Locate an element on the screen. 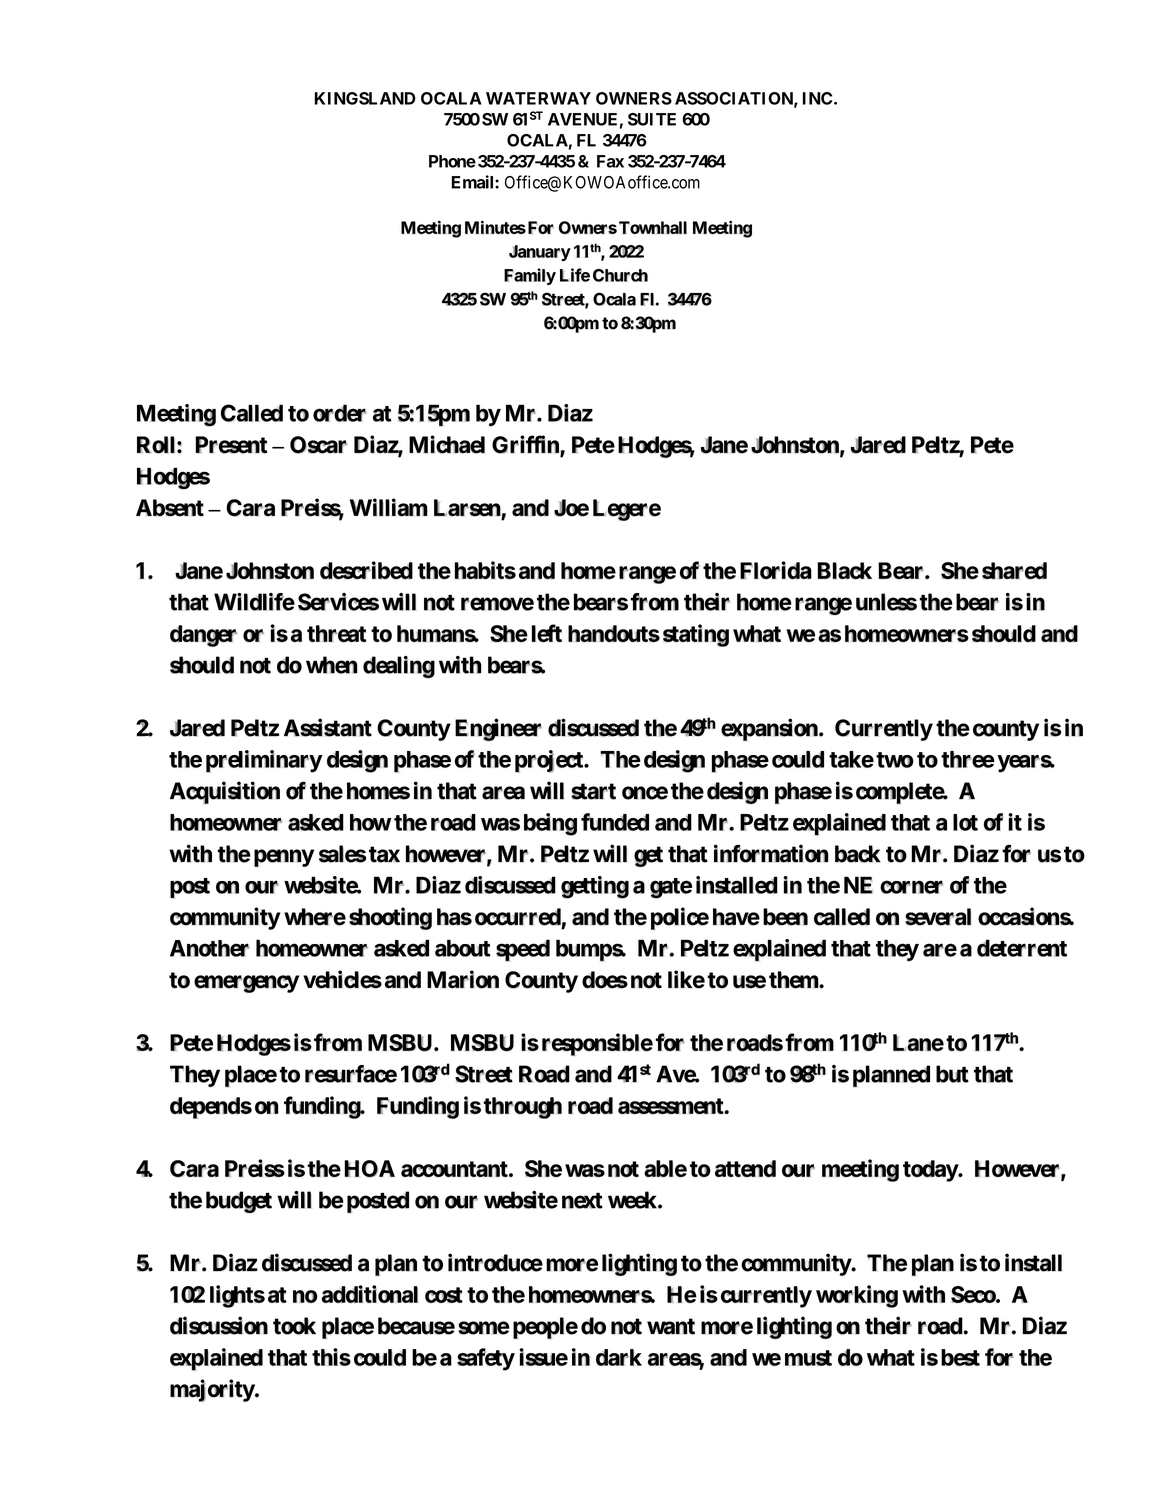 This screenshot has width=1151, height=1489. lot is located at coordinates (965, 822).
